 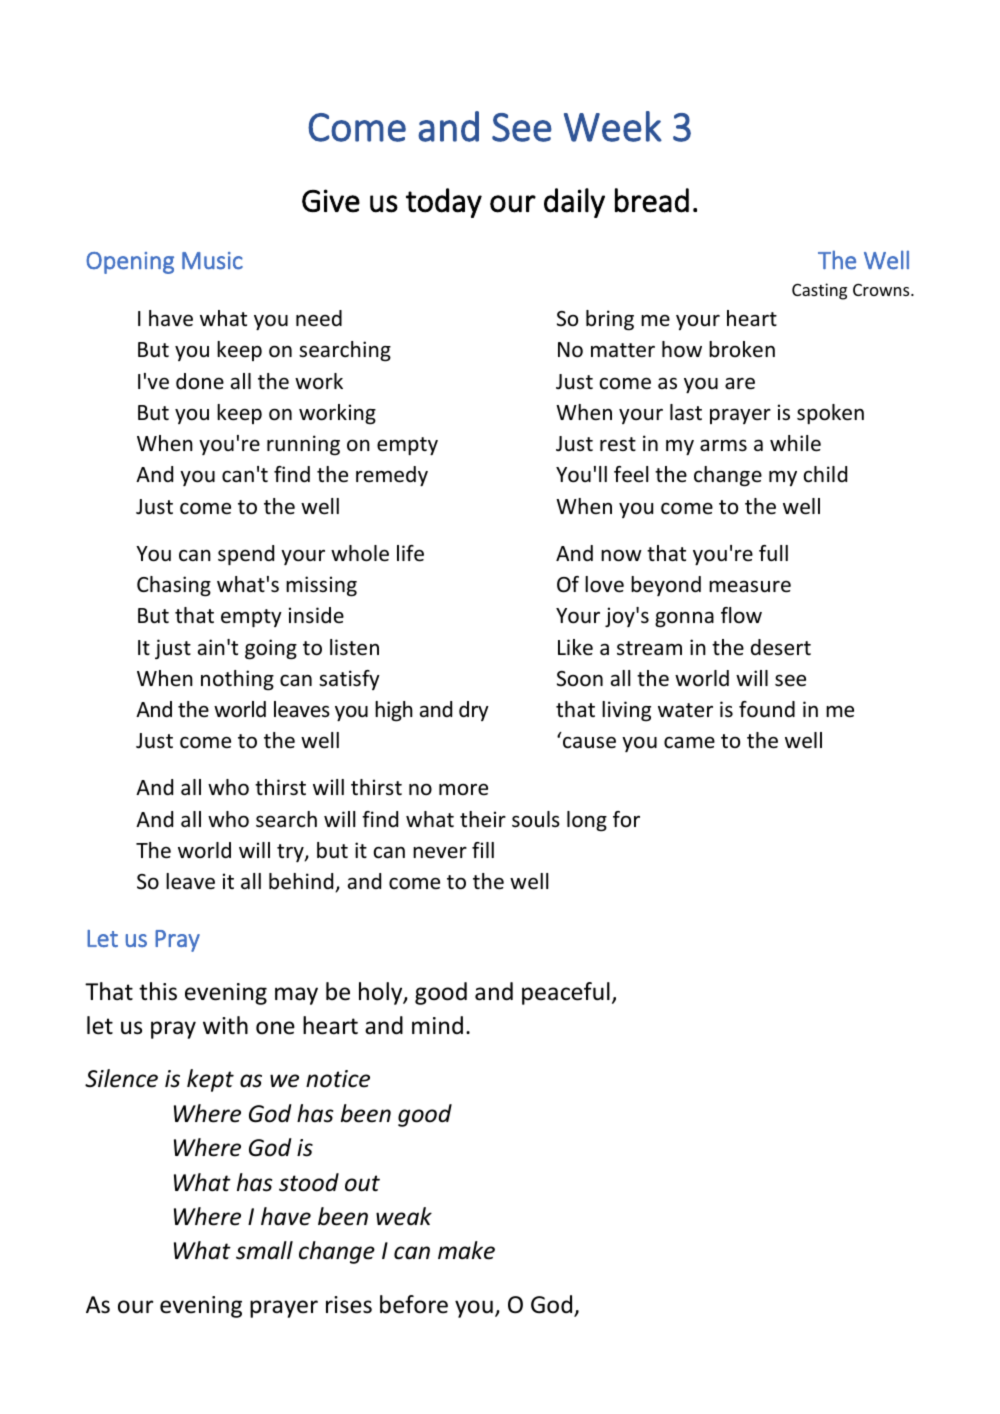 What do you see at coordinates (212, 261) in the screenshot?
I see `Music` at bounding box center [212, 261].
